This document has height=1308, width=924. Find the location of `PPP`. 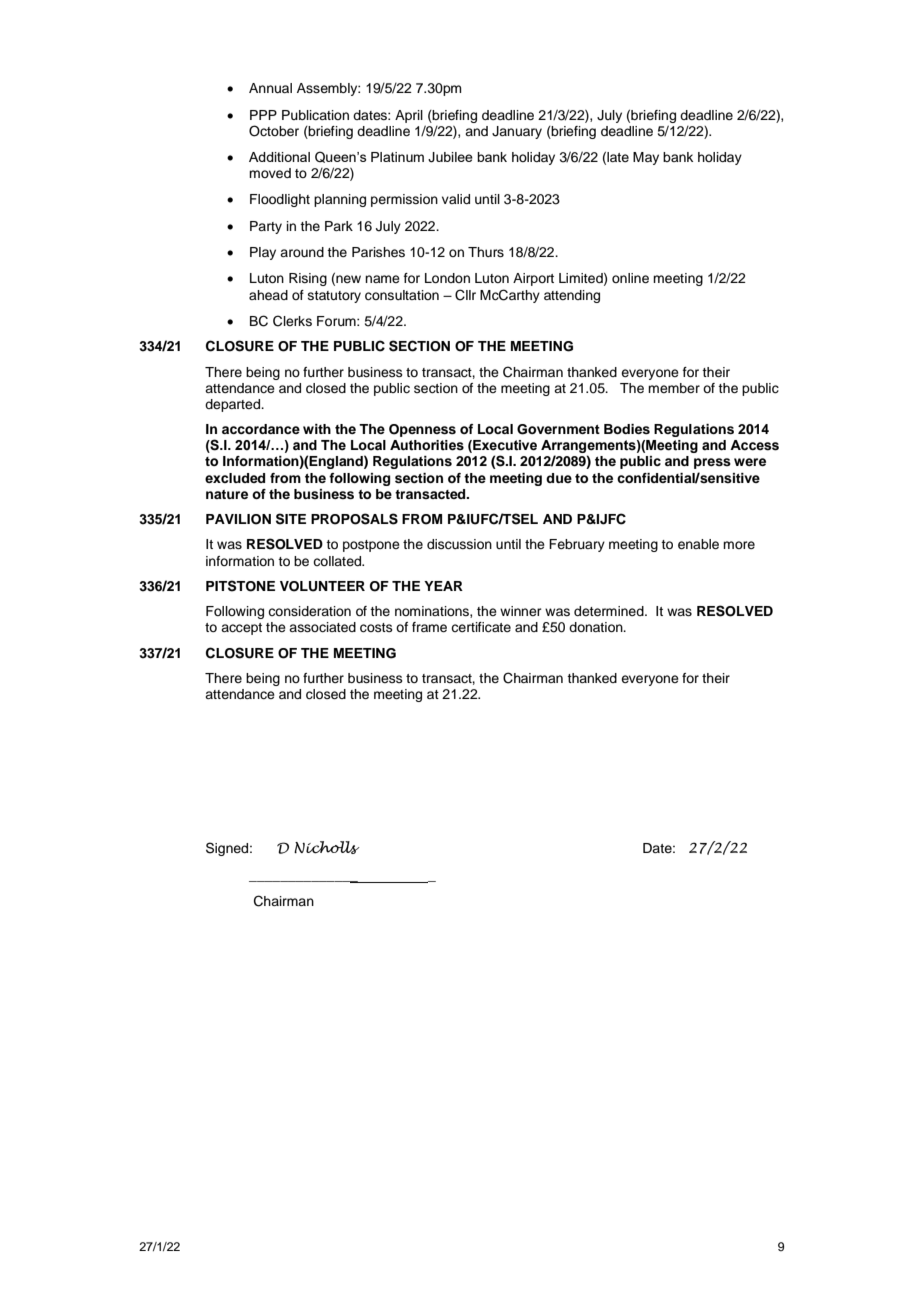

PPP is located at coordinates (263, 115).
